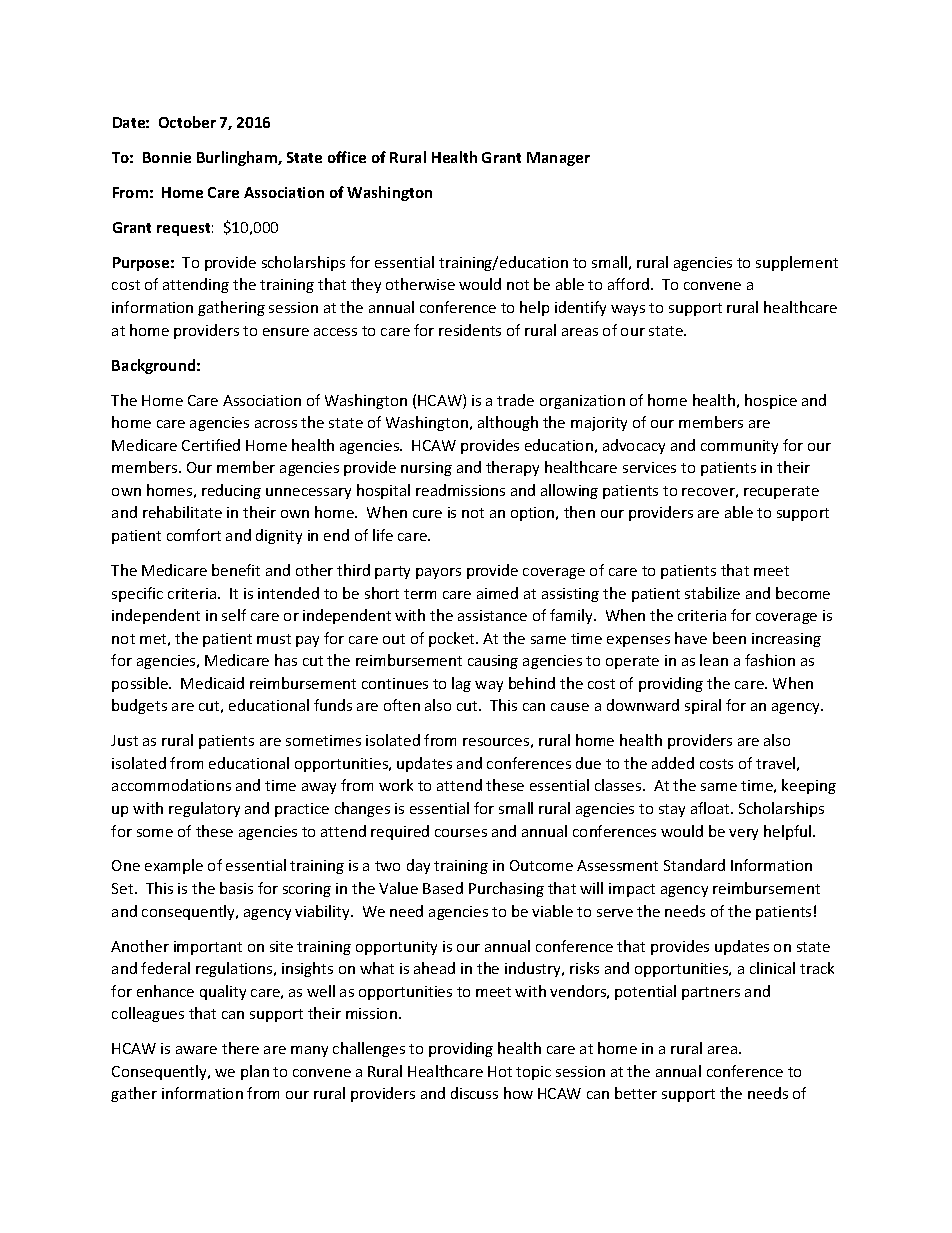 This screenshot has height=1233, width=952. What do you see at coordinates (558, 159) in the screenshot?
I see `Manager` at bounding box center [558, 159].
